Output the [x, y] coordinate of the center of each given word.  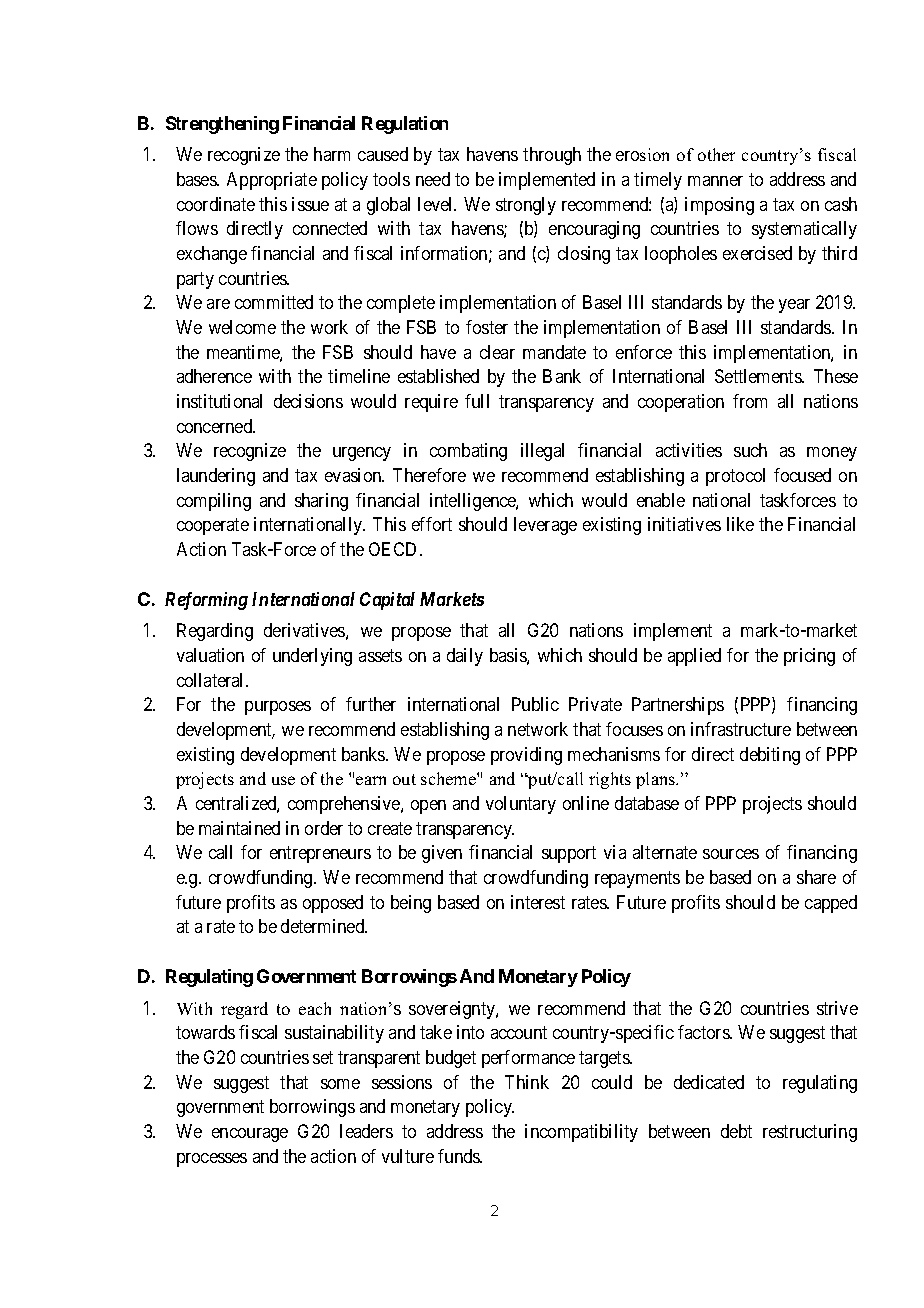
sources [731, 854]
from [750, 401]
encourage [250, 1135]
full [477, 401]
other [716, 154]
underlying [312, 657]
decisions [308, 401]
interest [538, 902]
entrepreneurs [320, 854]
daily [465, 657]
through [552, 156]
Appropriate [272, 181]
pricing [809, 657]
